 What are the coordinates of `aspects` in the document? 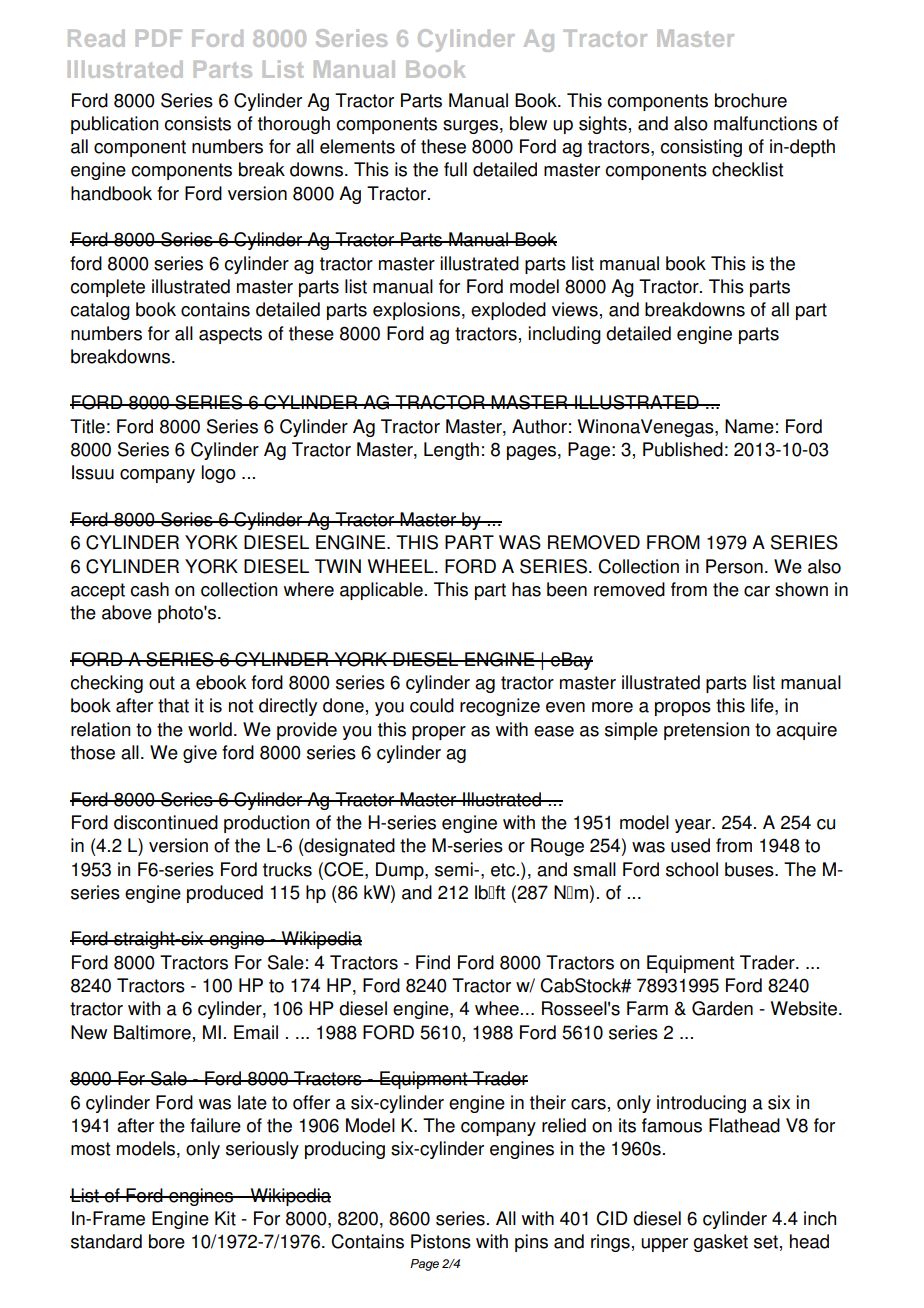 It's located at (230, 335).
